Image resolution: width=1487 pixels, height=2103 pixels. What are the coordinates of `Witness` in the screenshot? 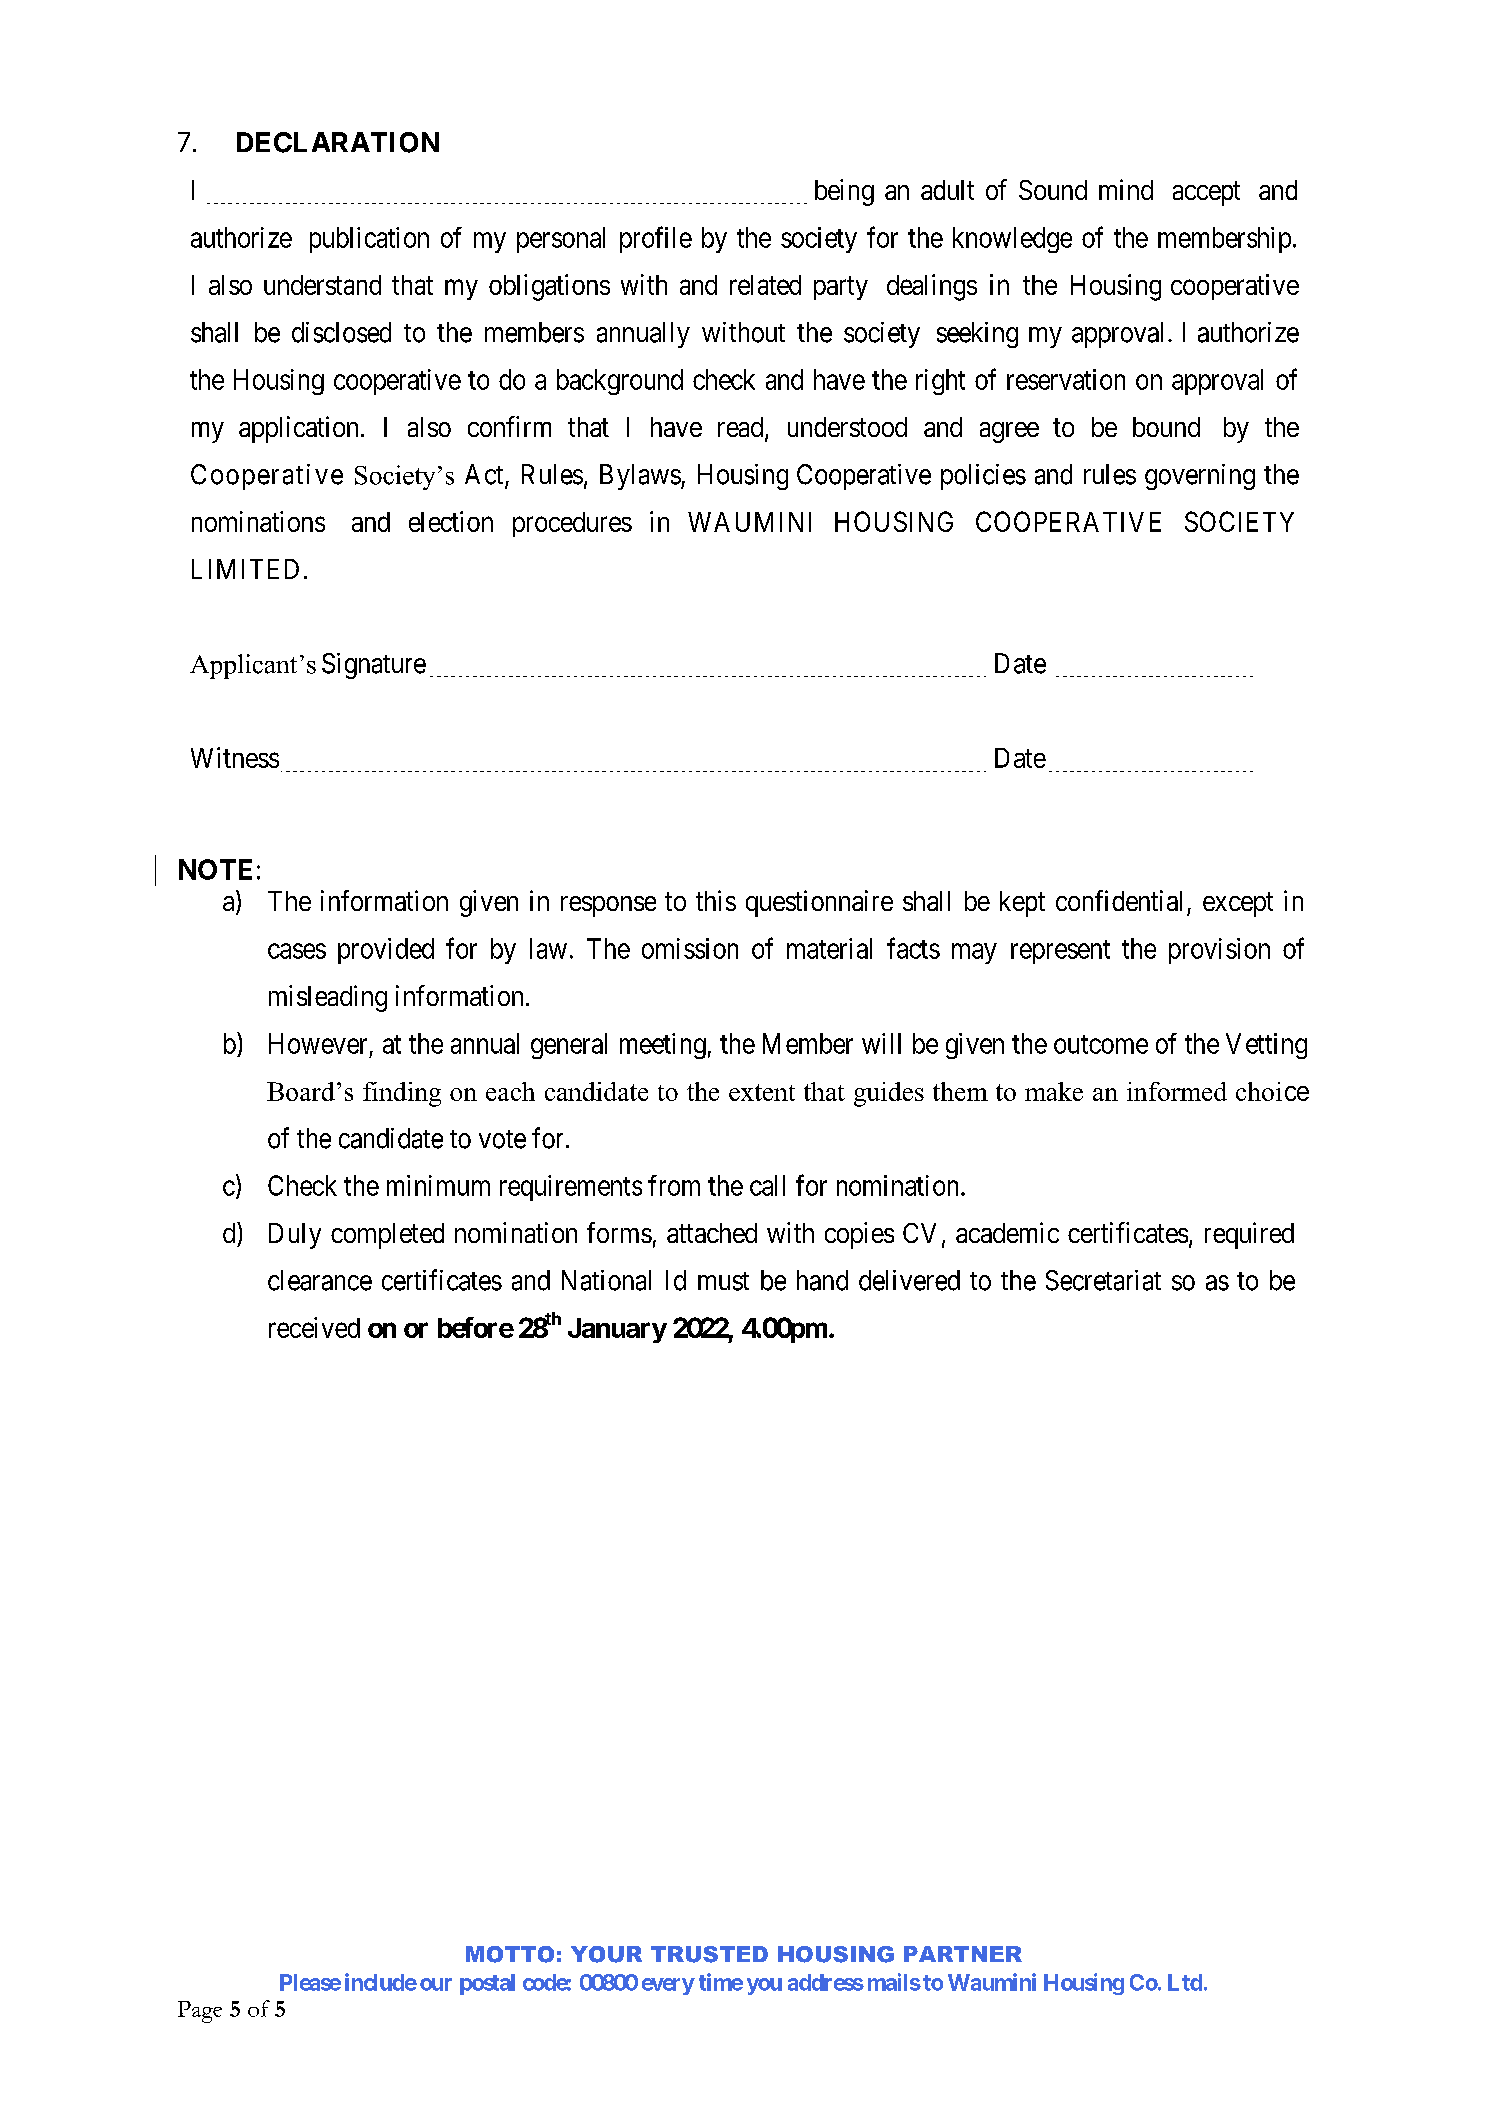 It's located at (235, 757).
